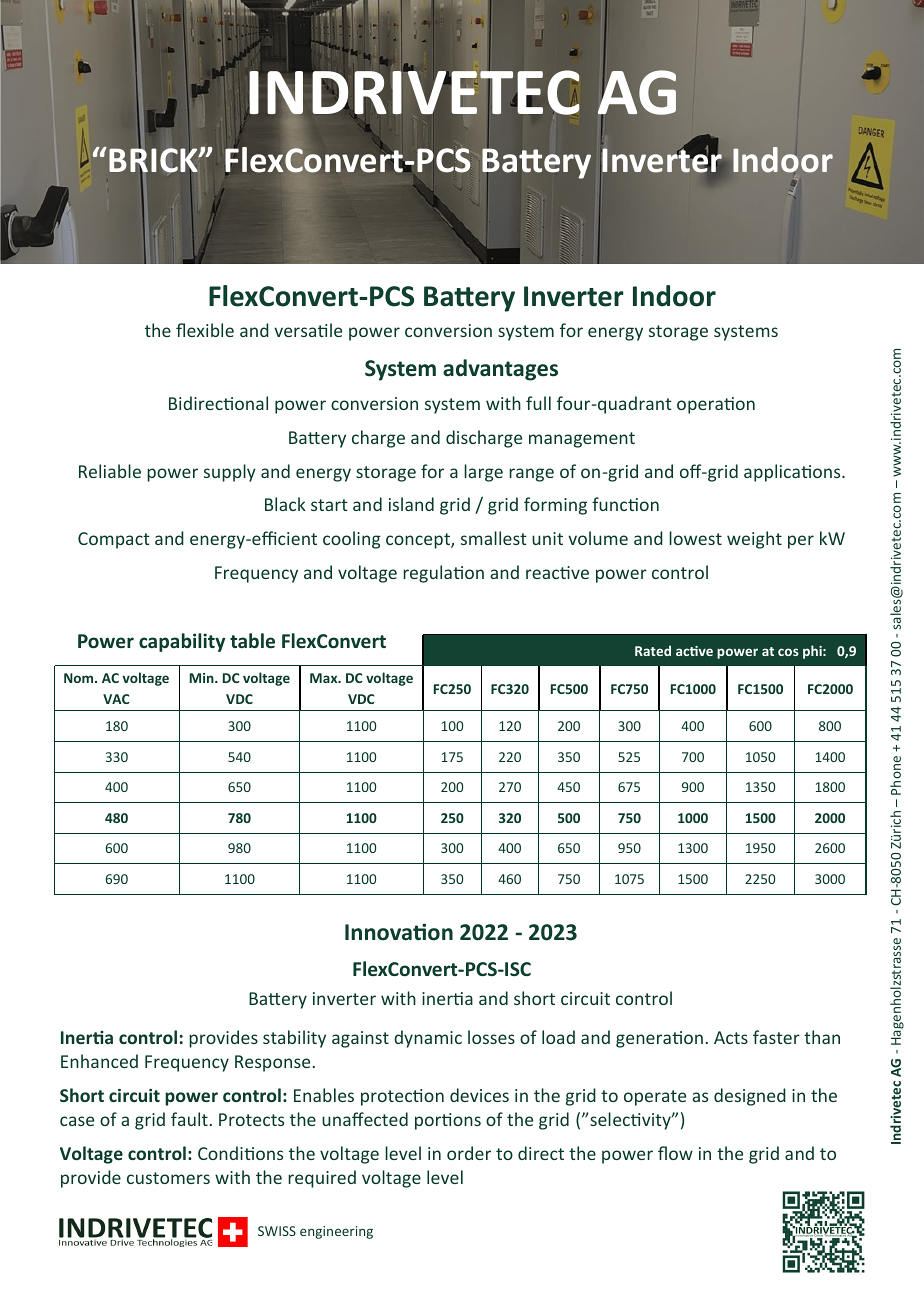 The image size is (924, 1304). What do you see at coordinates (443, 574) in the page?
I see `regulation` at bounding box center [443, 574].
